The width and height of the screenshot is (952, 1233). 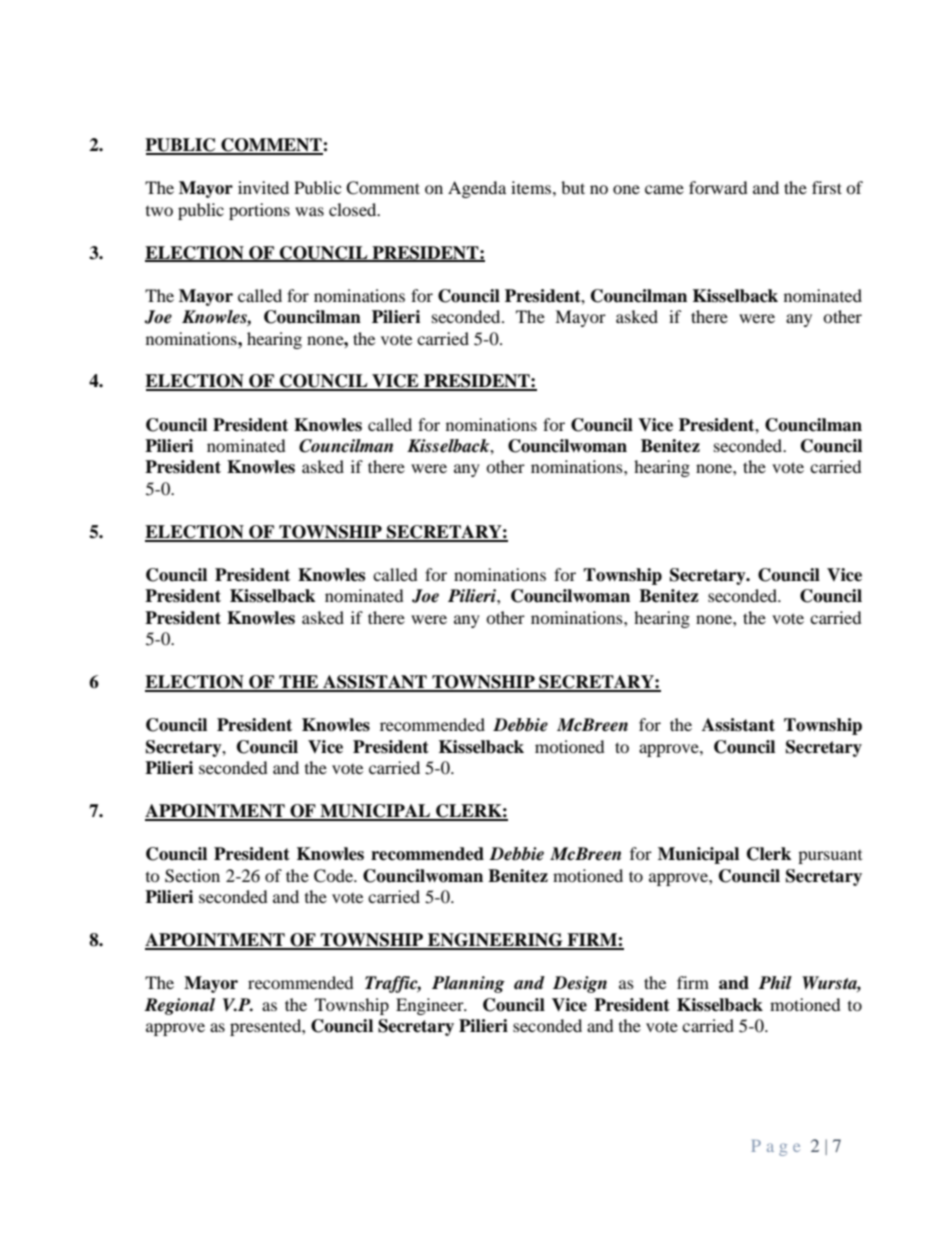 What do you see at coordinates (477, 189) in the screenshot?
I see `Agenda` at bounding box center [477, 189].
